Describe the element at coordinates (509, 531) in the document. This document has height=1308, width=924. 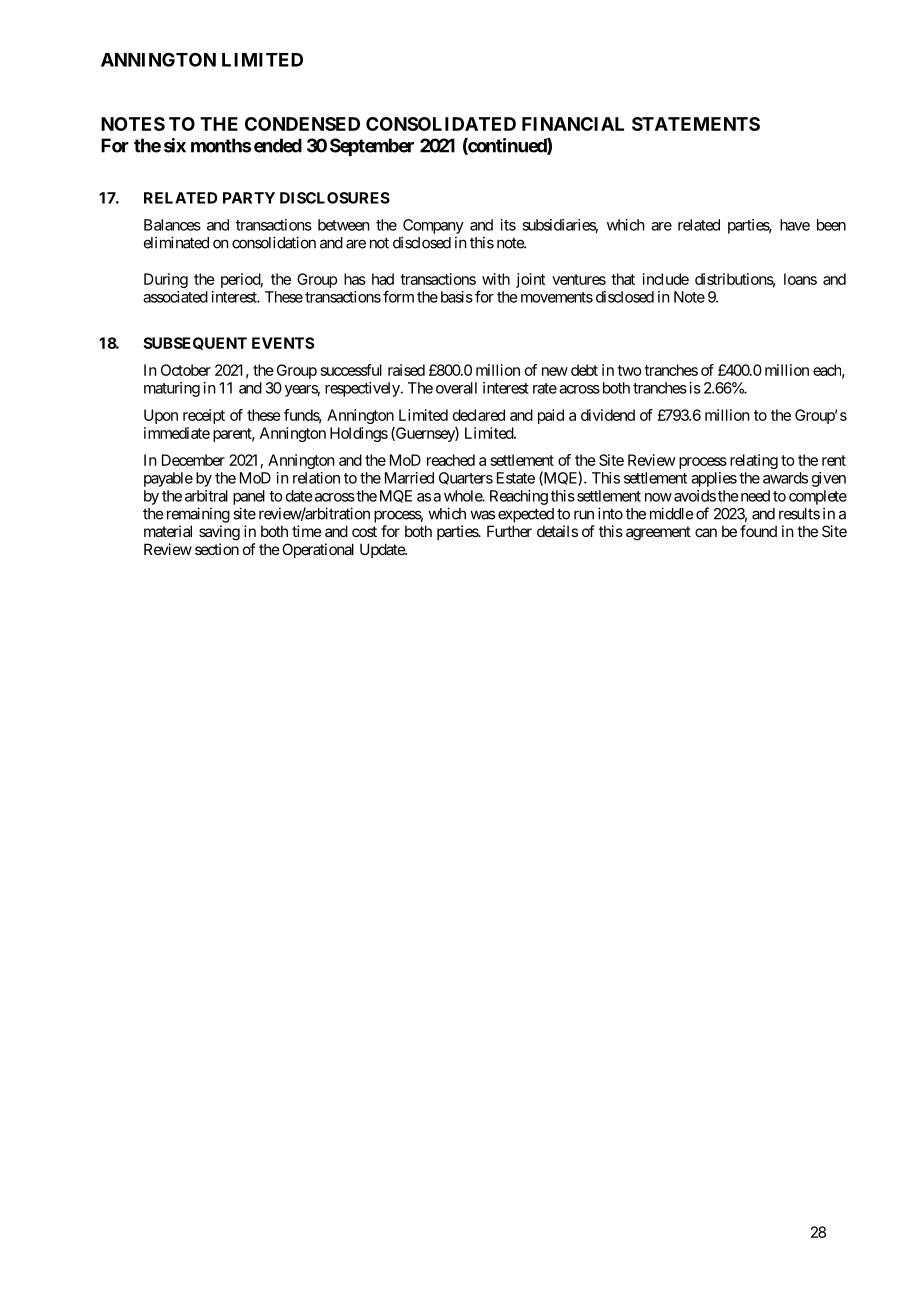
I see `Further` at that location.
